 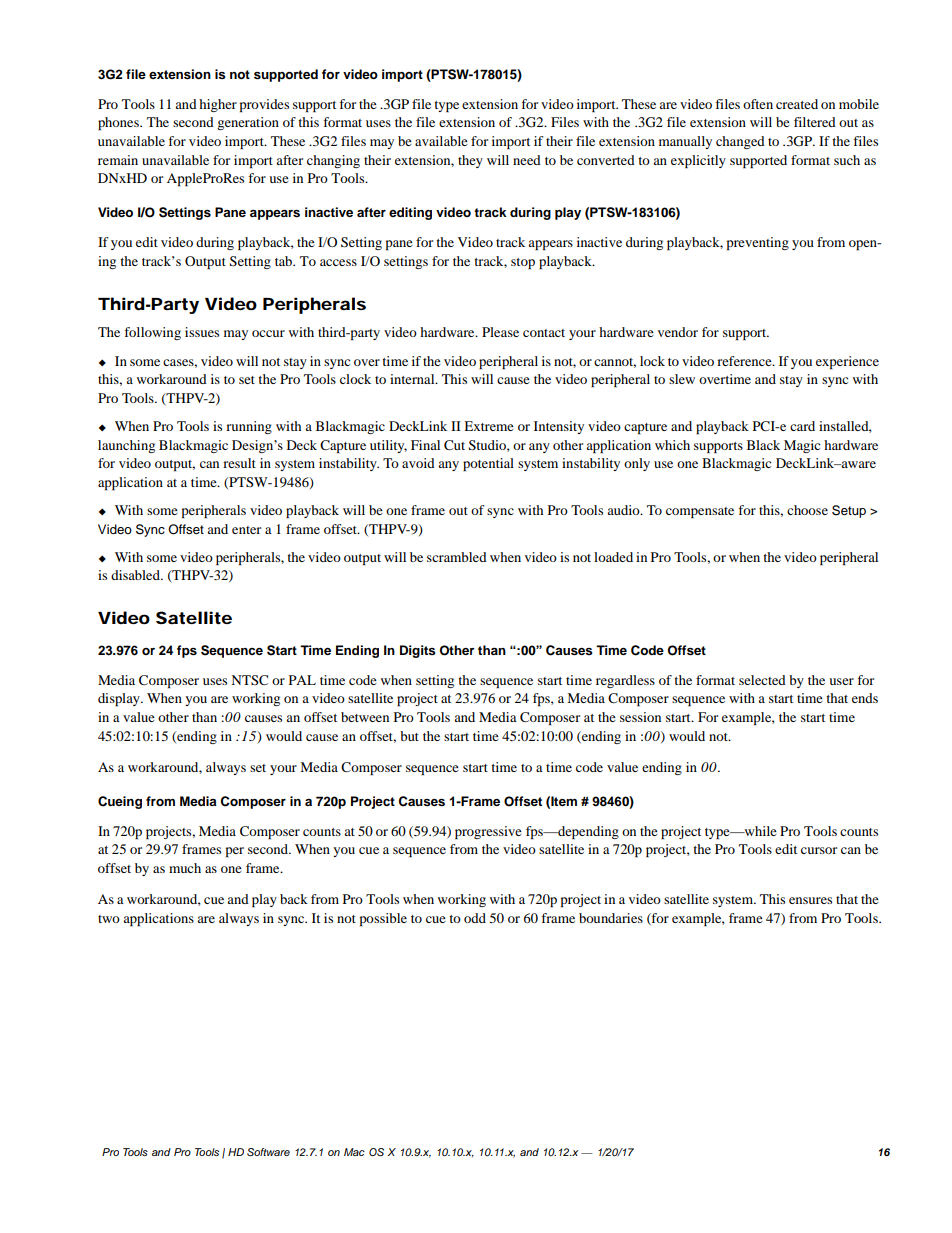 What do you see at coordinates (488, 832) in the document?
I see `progressive` at bounding box center [488, 832].
